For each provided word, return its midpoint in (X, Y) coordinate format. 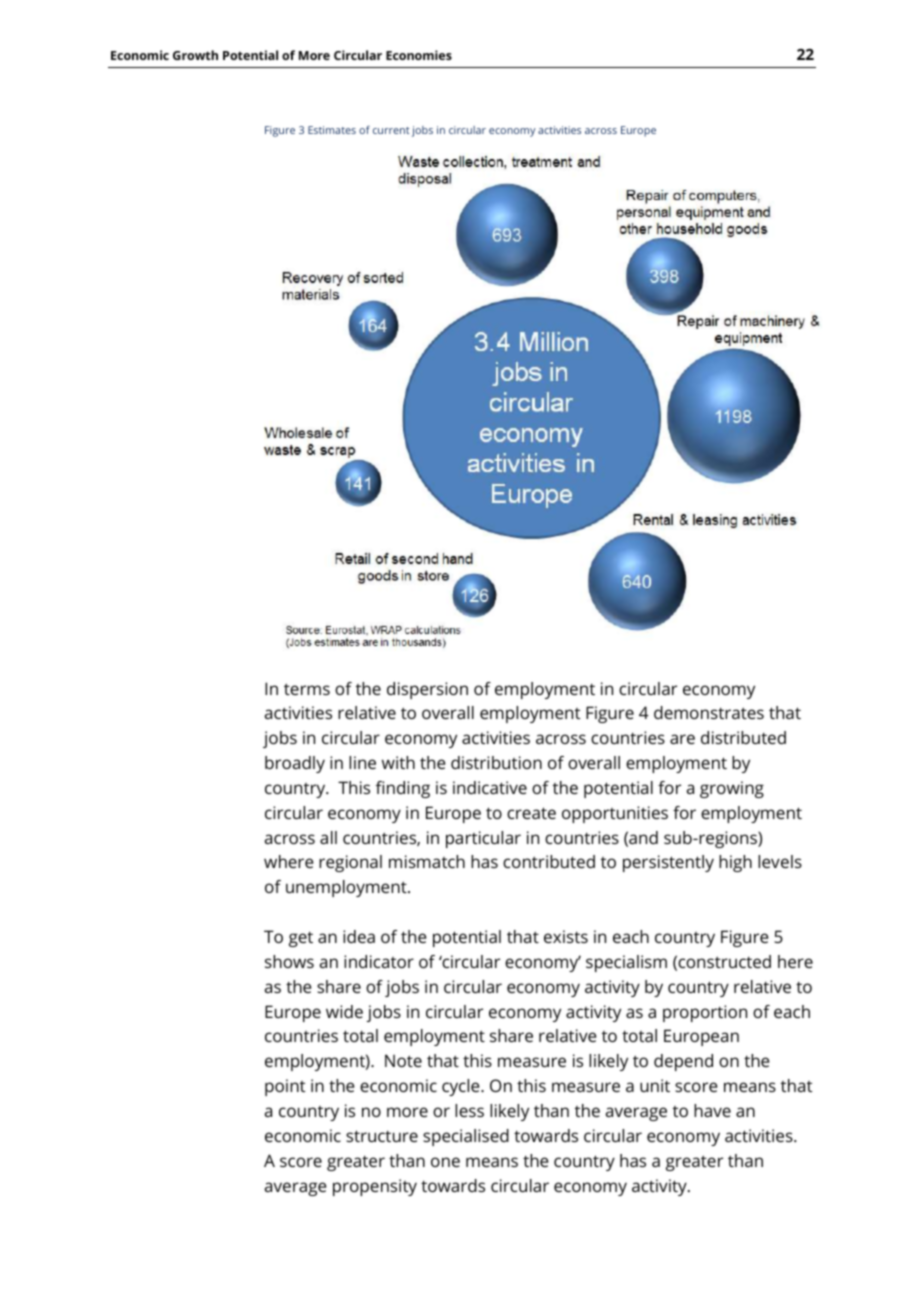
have (712, 1110)
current (391, 130)
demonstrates (709, 712)
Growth (195, 55)
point (285, 1087)
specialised (466, 1137)
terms (307, 689)
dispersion (427, 690)
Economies (419, 55)
